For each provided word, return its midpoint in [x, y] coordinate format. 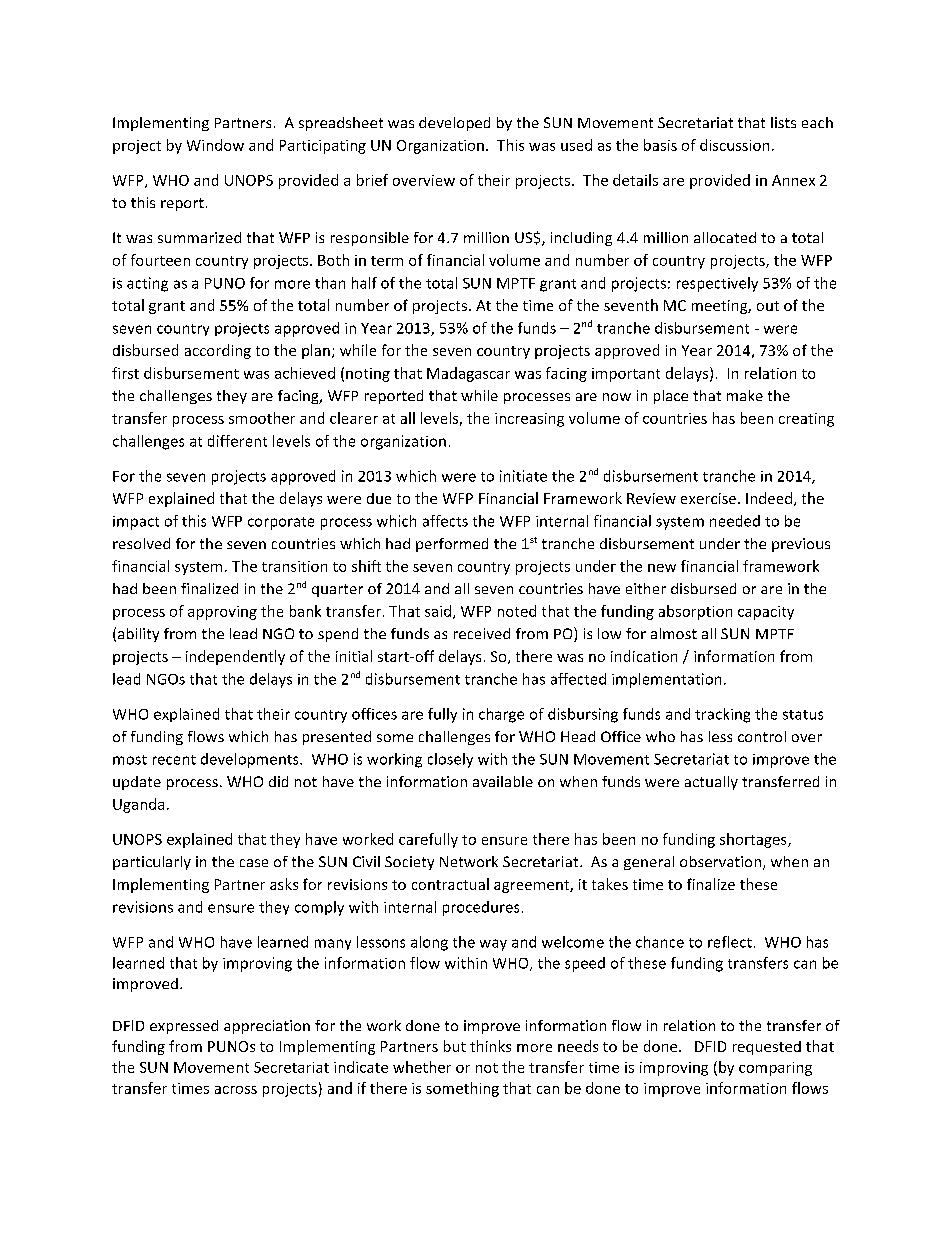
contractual [450, 884]
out [768, 306]
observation [722, 863]
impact [136, 523]
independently [235, 657]
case [254, 863]
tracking [722, 715]
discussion [734, 145]
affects [445, 521]
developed [454, 124]
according [218, 351]
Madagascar [468, 374]
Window [215, 145]
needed [735, 521]
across [236, 1090]
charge [501, 715]
